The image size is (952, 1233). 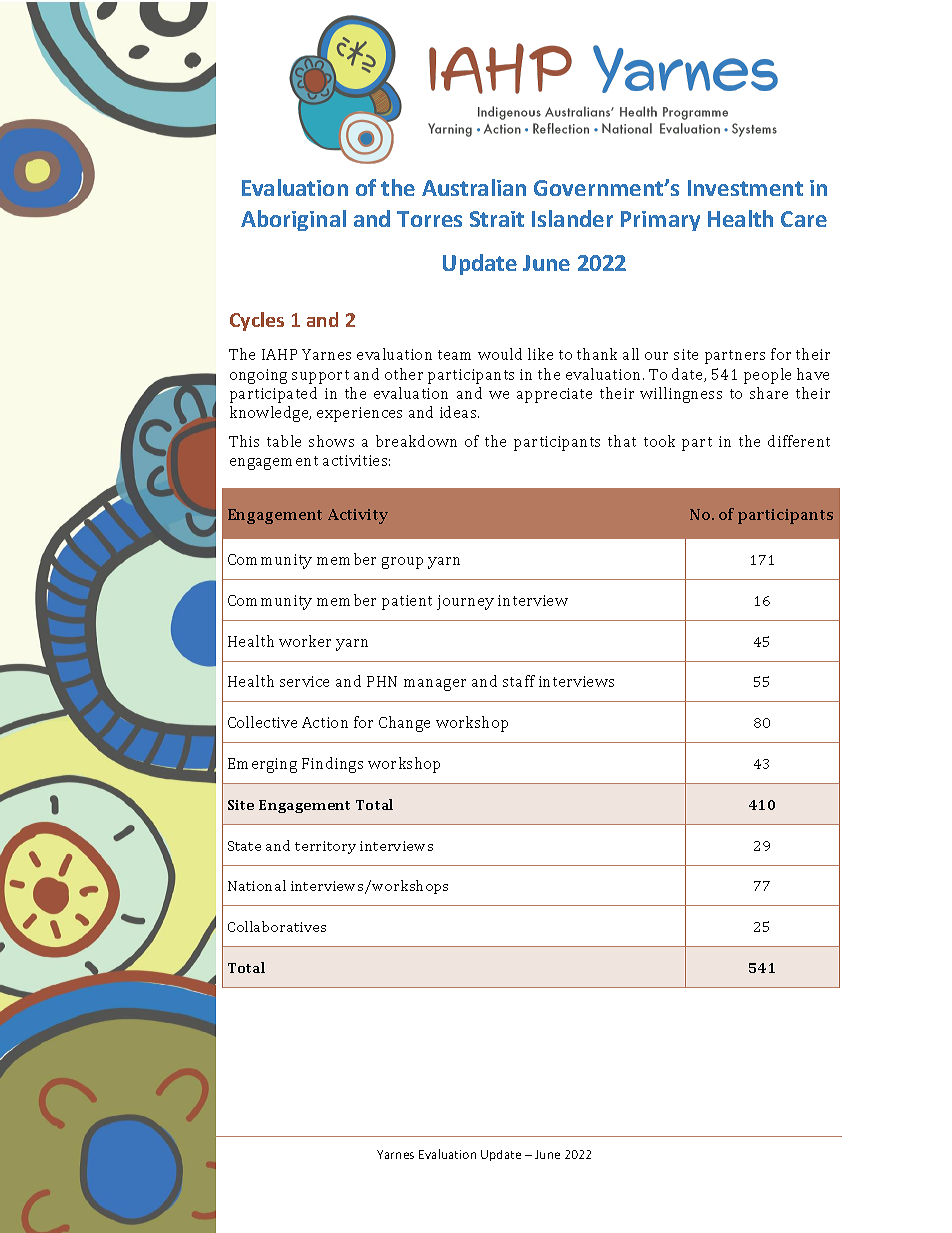 What do you see at coordinates (293, 220) in the screenshot?
I see `Aboriginal` at bounding box center [293, 220].
